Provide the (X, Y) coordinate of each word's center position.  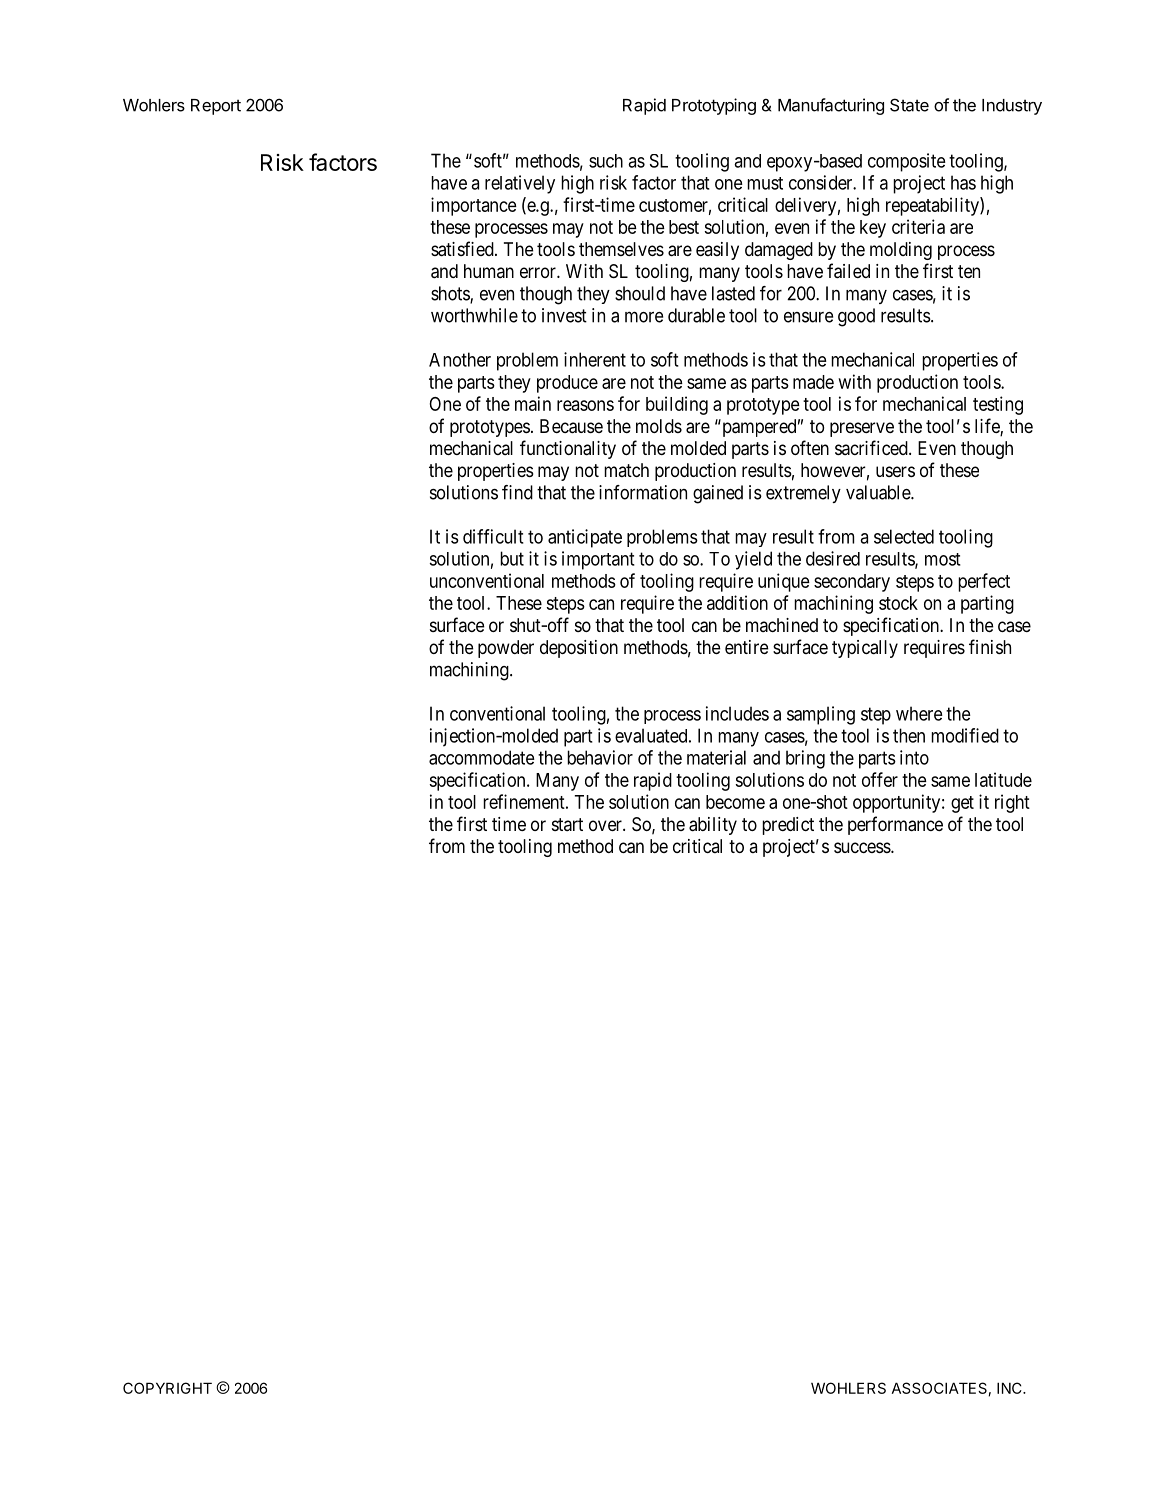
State (909, 105)
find (517, 492)
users (895, 471)
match (626, 470)
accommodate (482, 757)
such (606, 161)
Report (216, 107)
